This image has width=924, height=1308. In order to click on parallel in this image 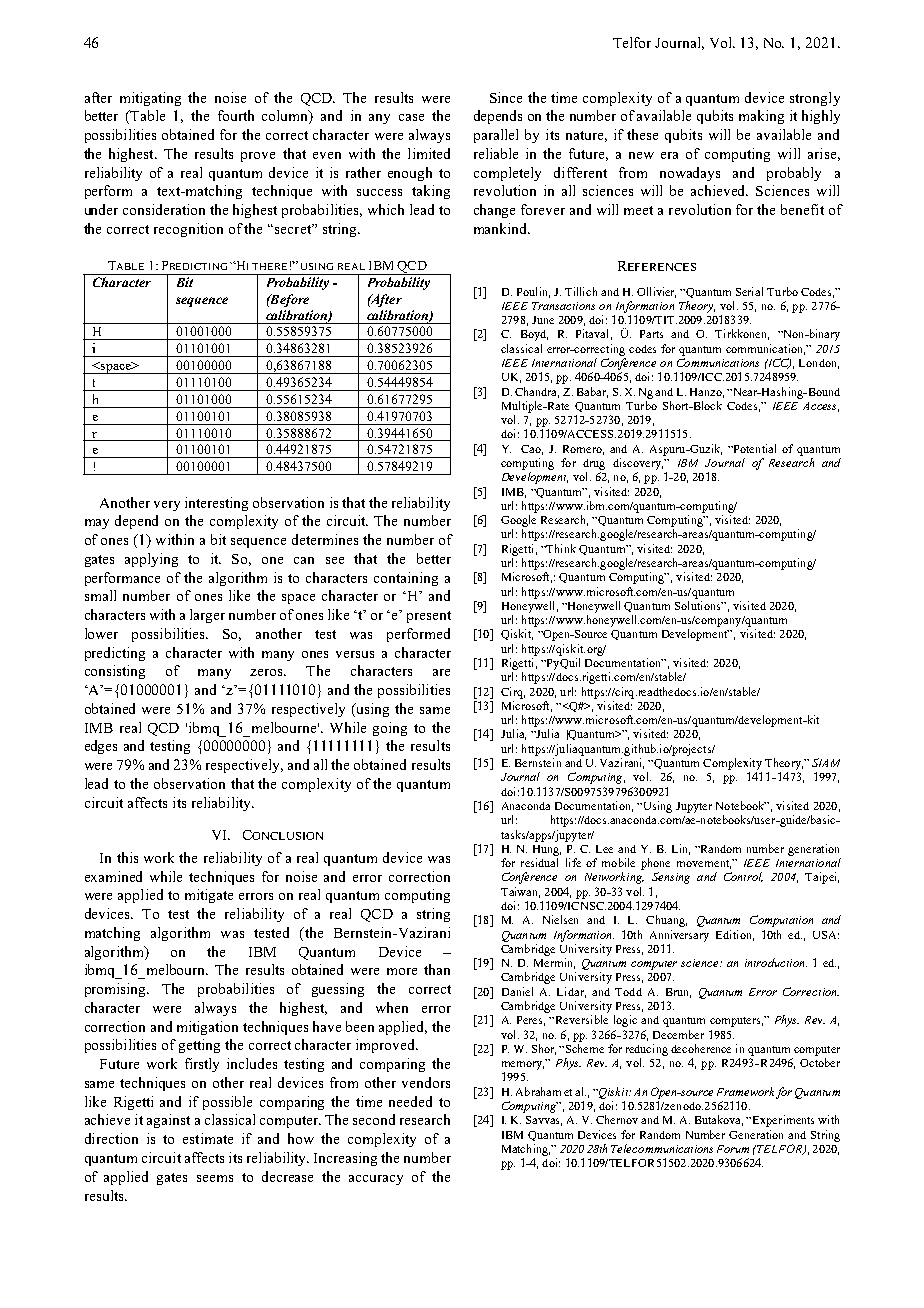, I will do `click(496, 136)`.
